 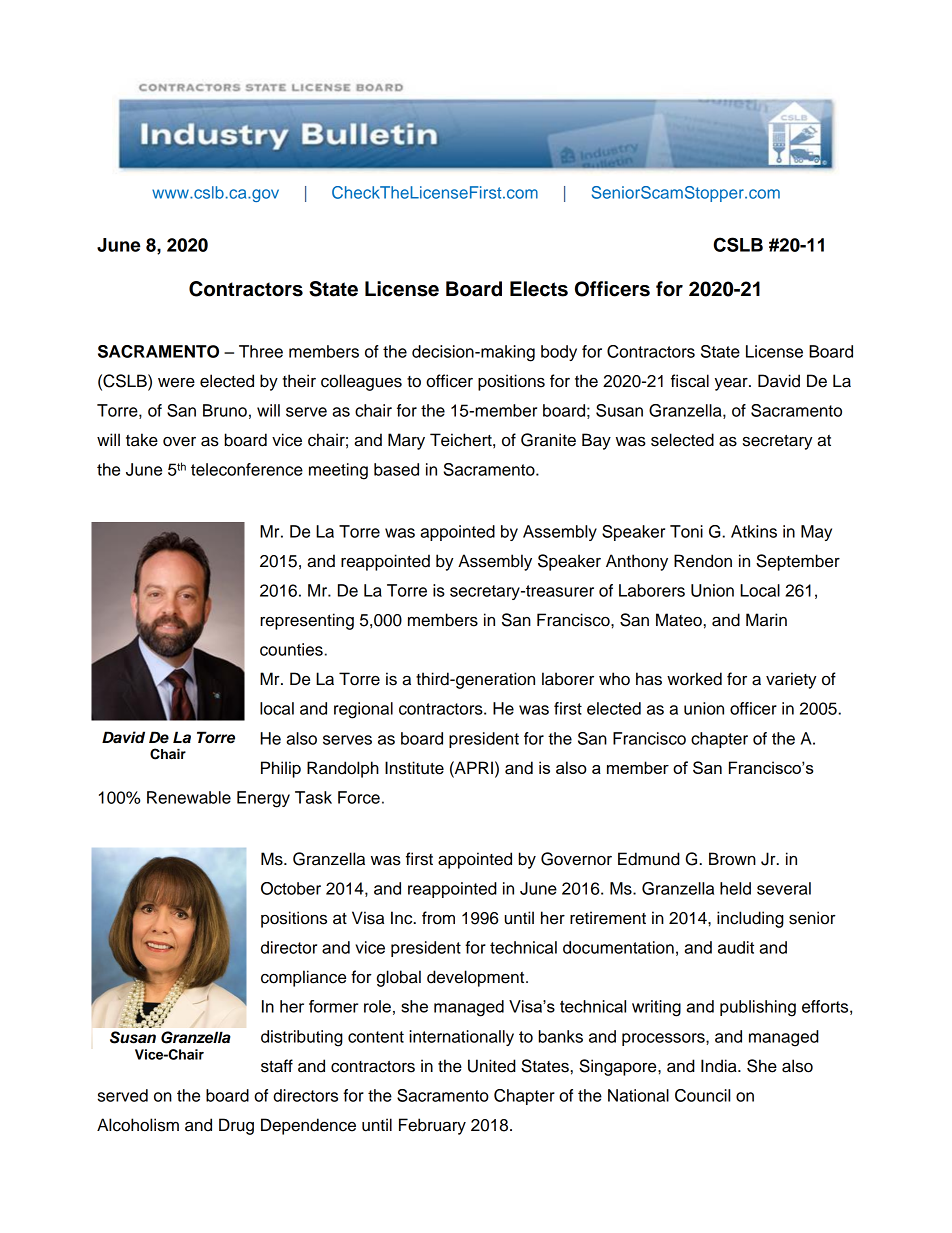 What do you see at coordinates (539, 289) in the document?
I see `Elects` at bounding box center [539, 289].
